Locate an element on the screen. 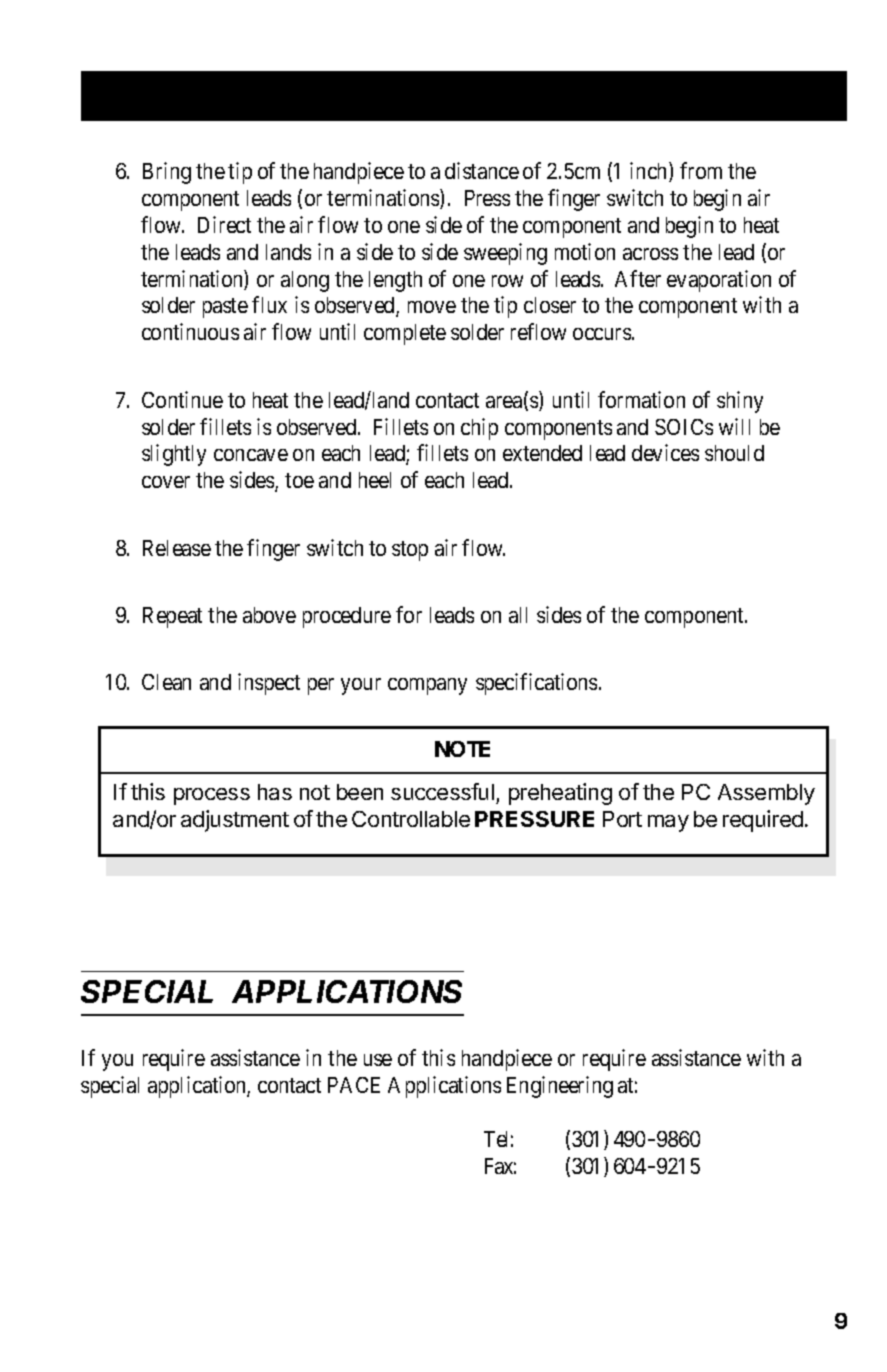 This screenshot has width=887, height=1372. from is located at coordinates (701, 170).
